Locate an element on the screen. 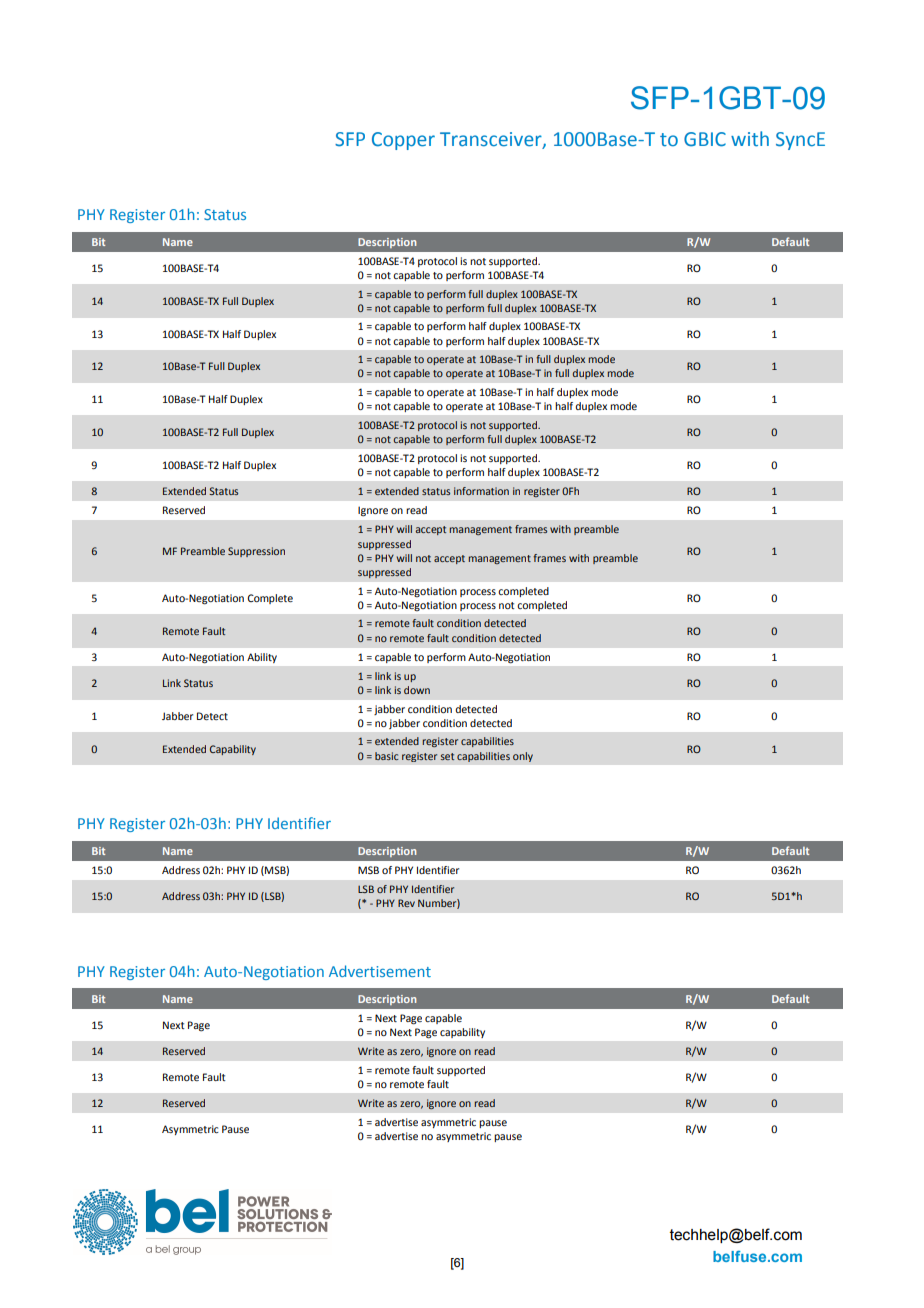 The height and width of the screenshot is (1308, 924). Rev is located at coordinates (406, 903).
